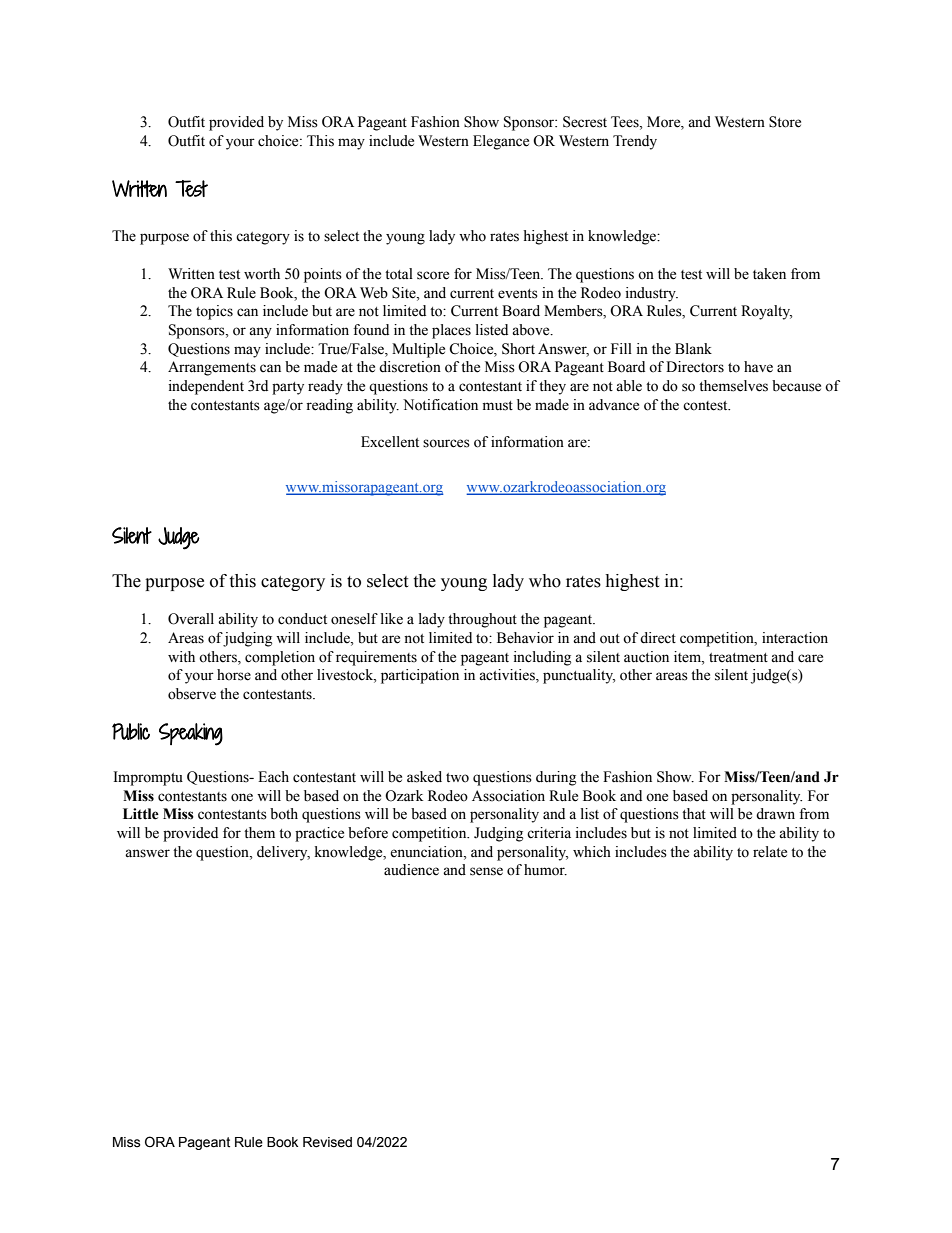  I want to click on Elegance, so click(501, 142).
